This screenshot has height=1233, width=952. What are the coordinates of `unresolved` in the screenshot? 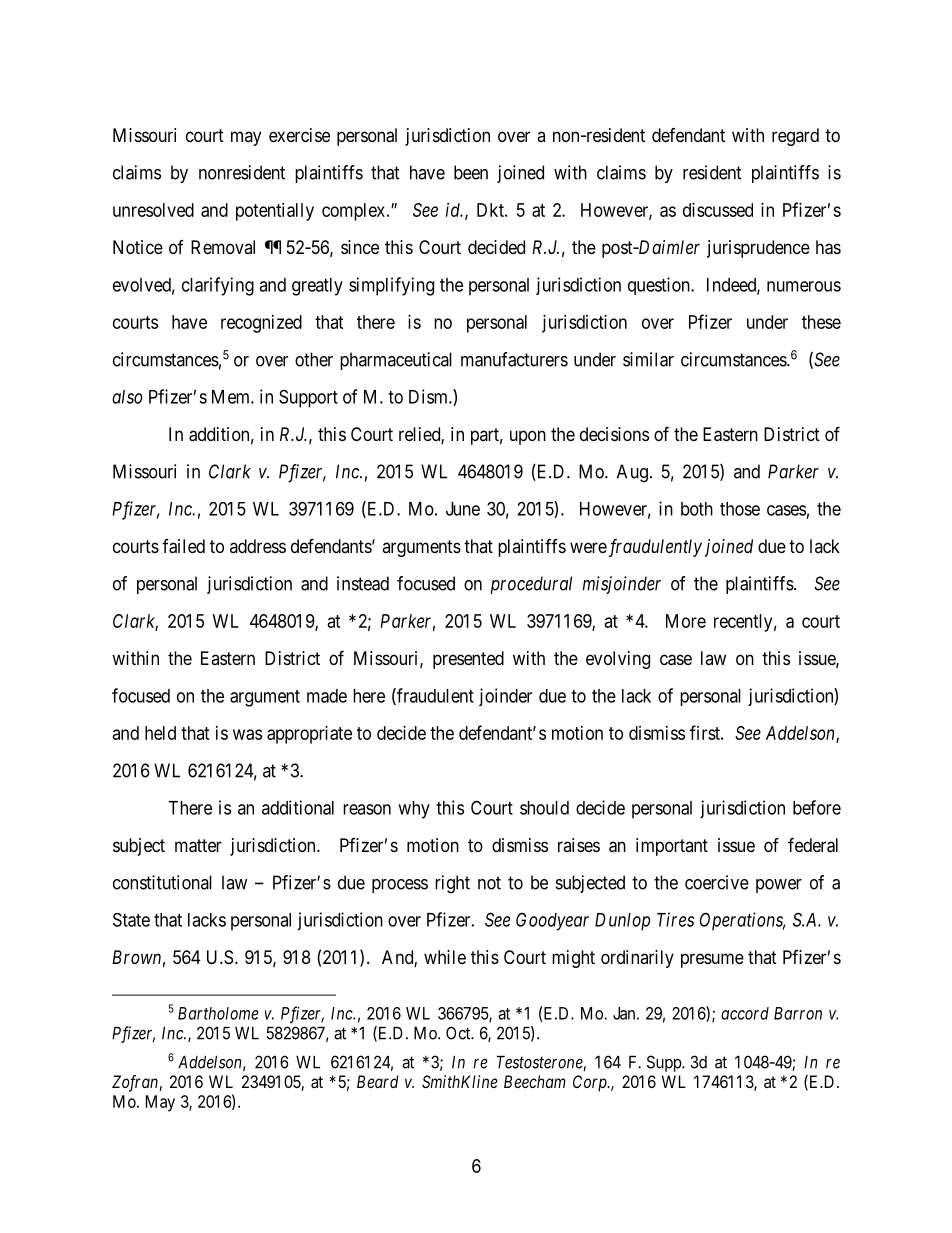 It's located at (153, 210).
